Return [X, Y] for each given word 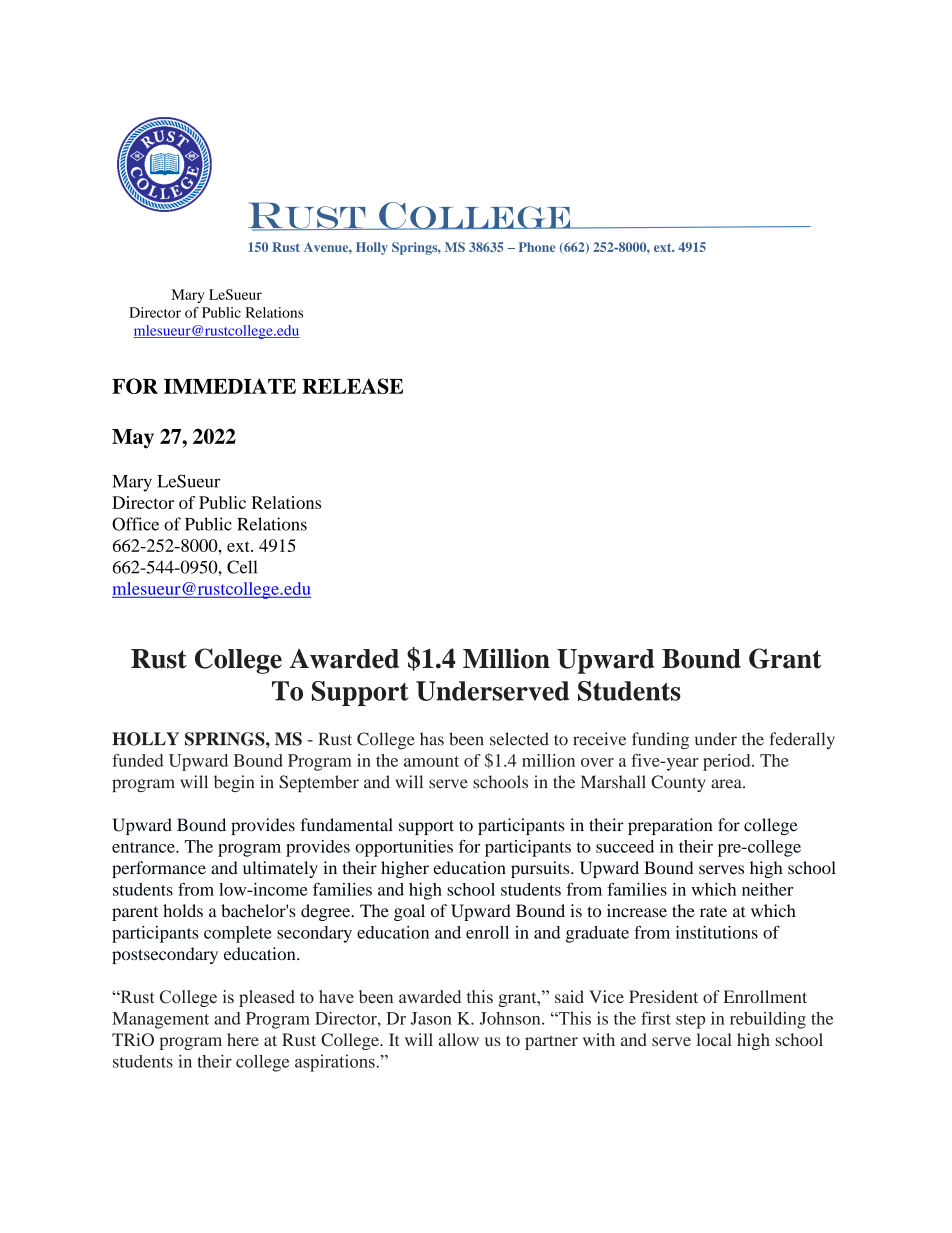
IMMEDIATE [230, 386]
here [243, 1039]
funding [660, 740]
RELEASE [352, 386]
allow [459, 1039]
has [432, 739]
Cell [242, 567]
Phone [537, 247]
